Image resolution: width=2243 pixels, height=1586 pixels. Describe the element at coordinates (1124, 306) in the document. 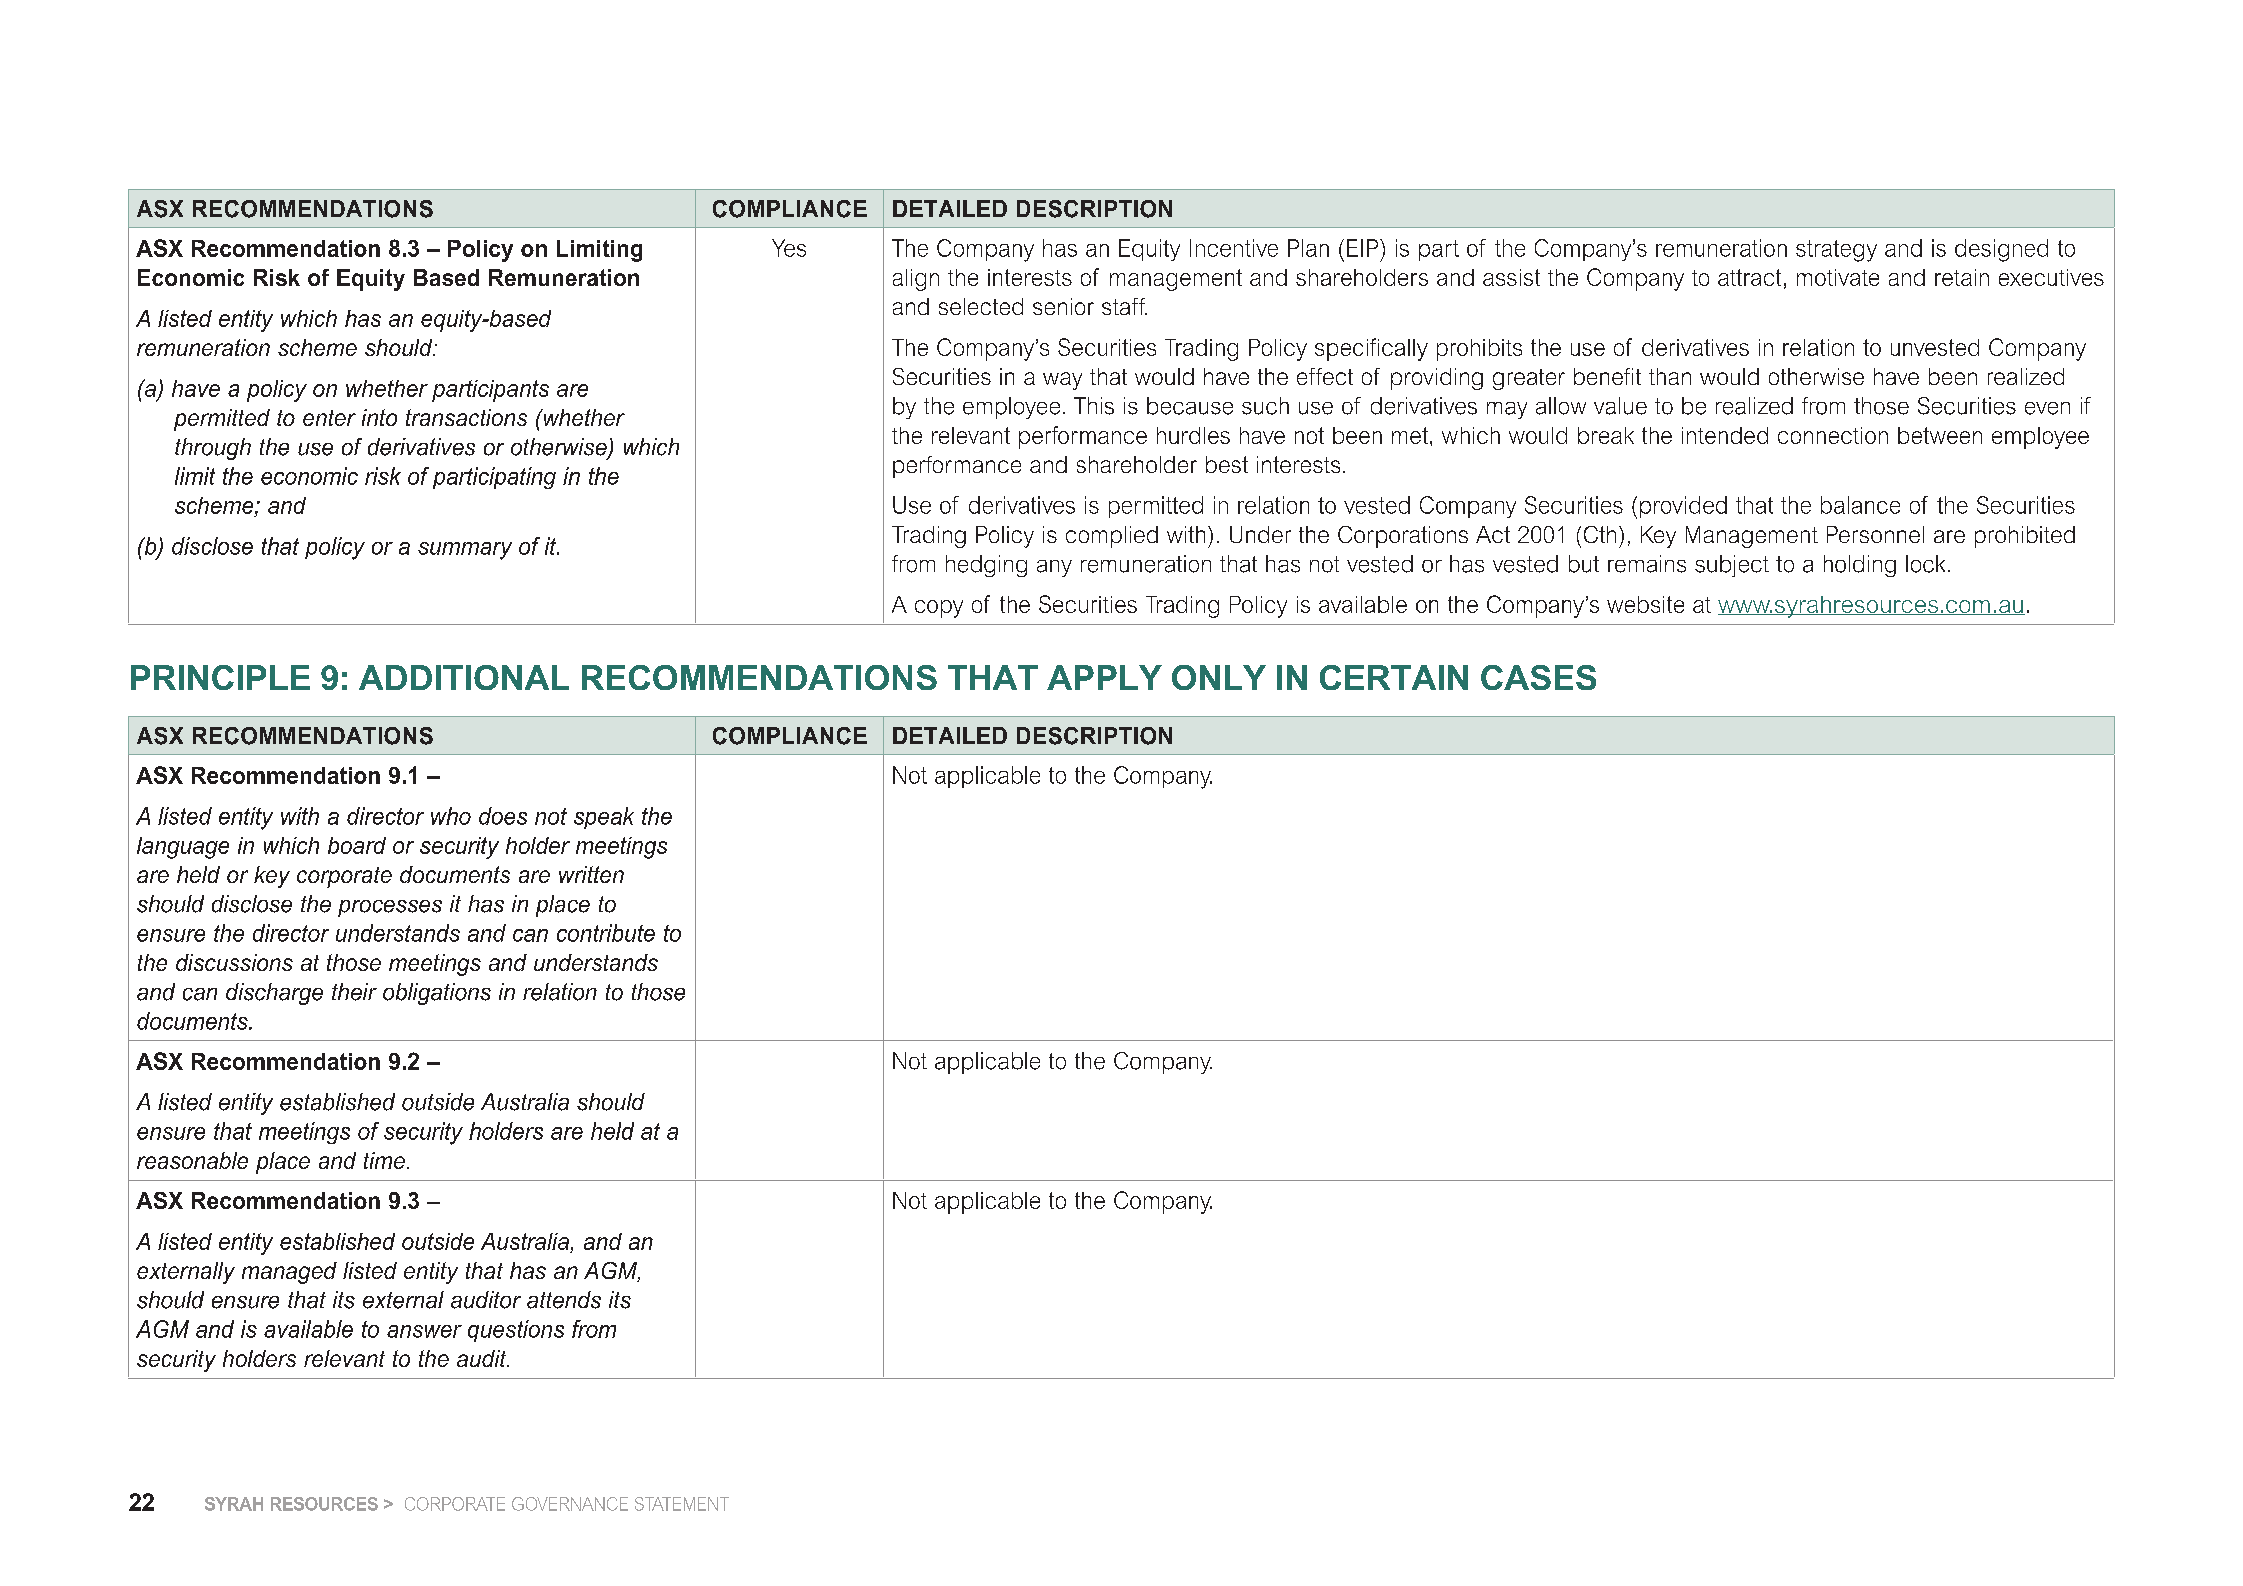

I see `staff` at that location.
